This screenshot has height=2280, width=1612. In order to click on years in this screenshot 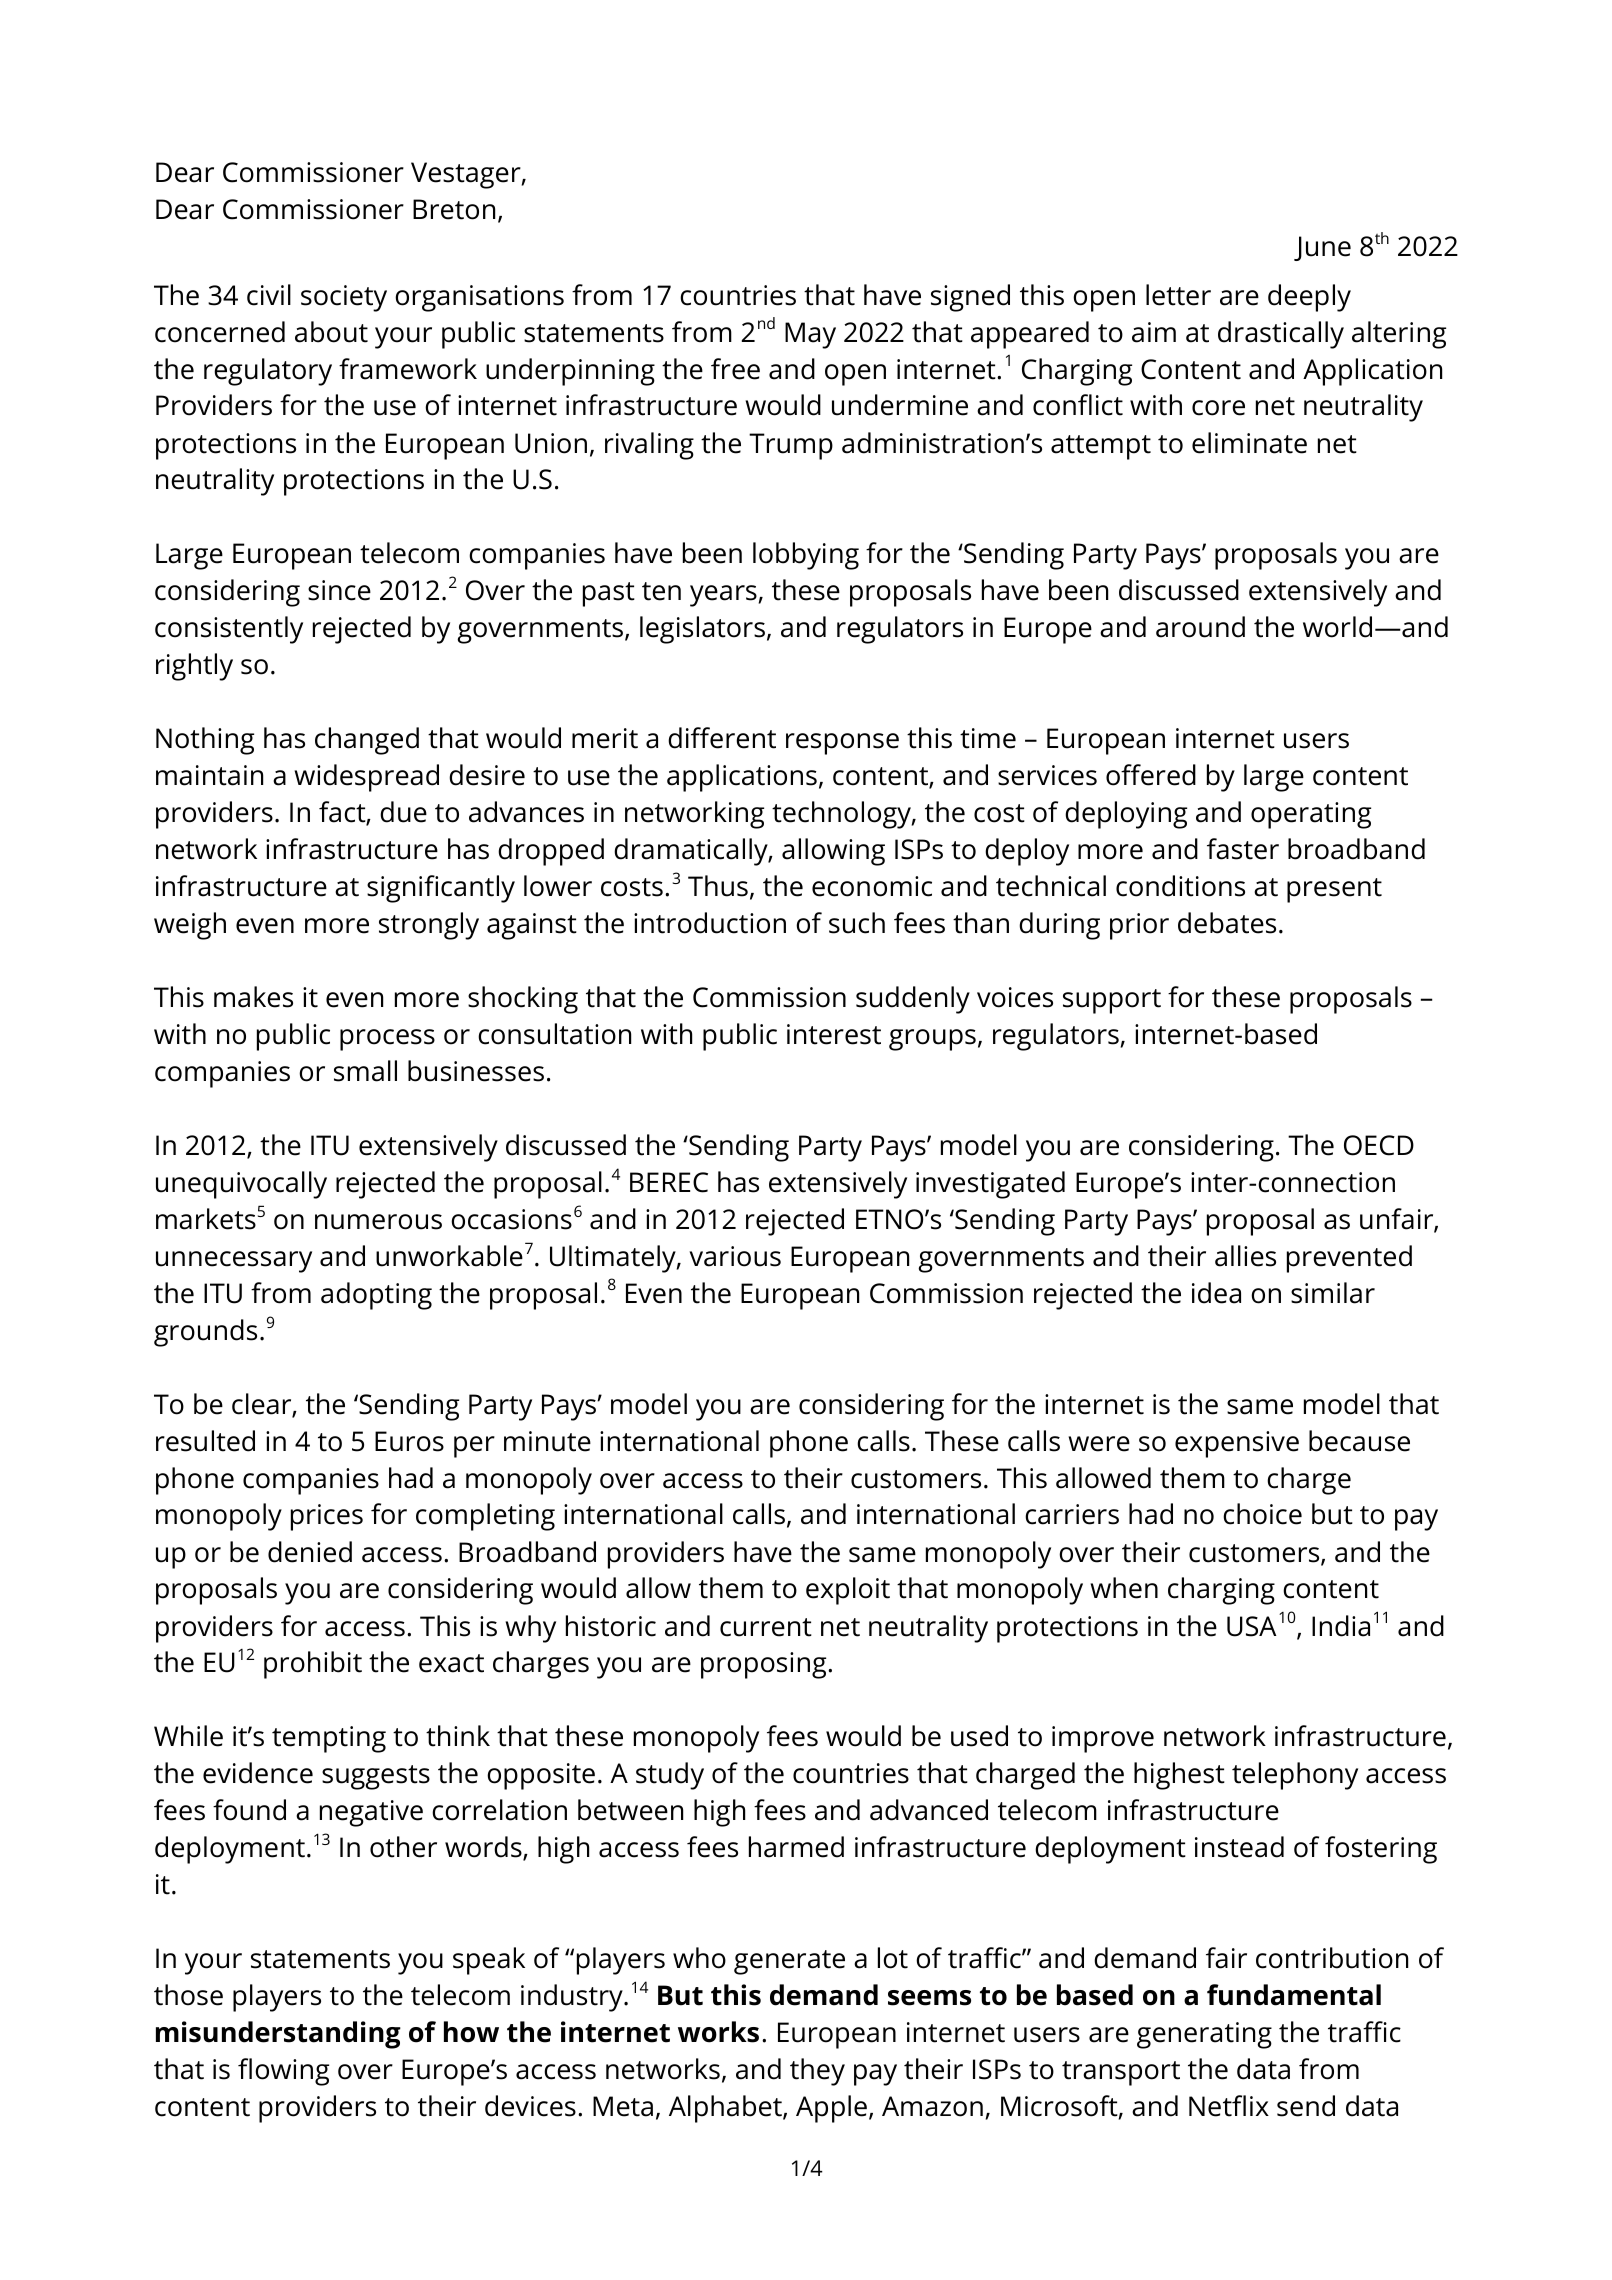, I will do `click(723, 596)`.
